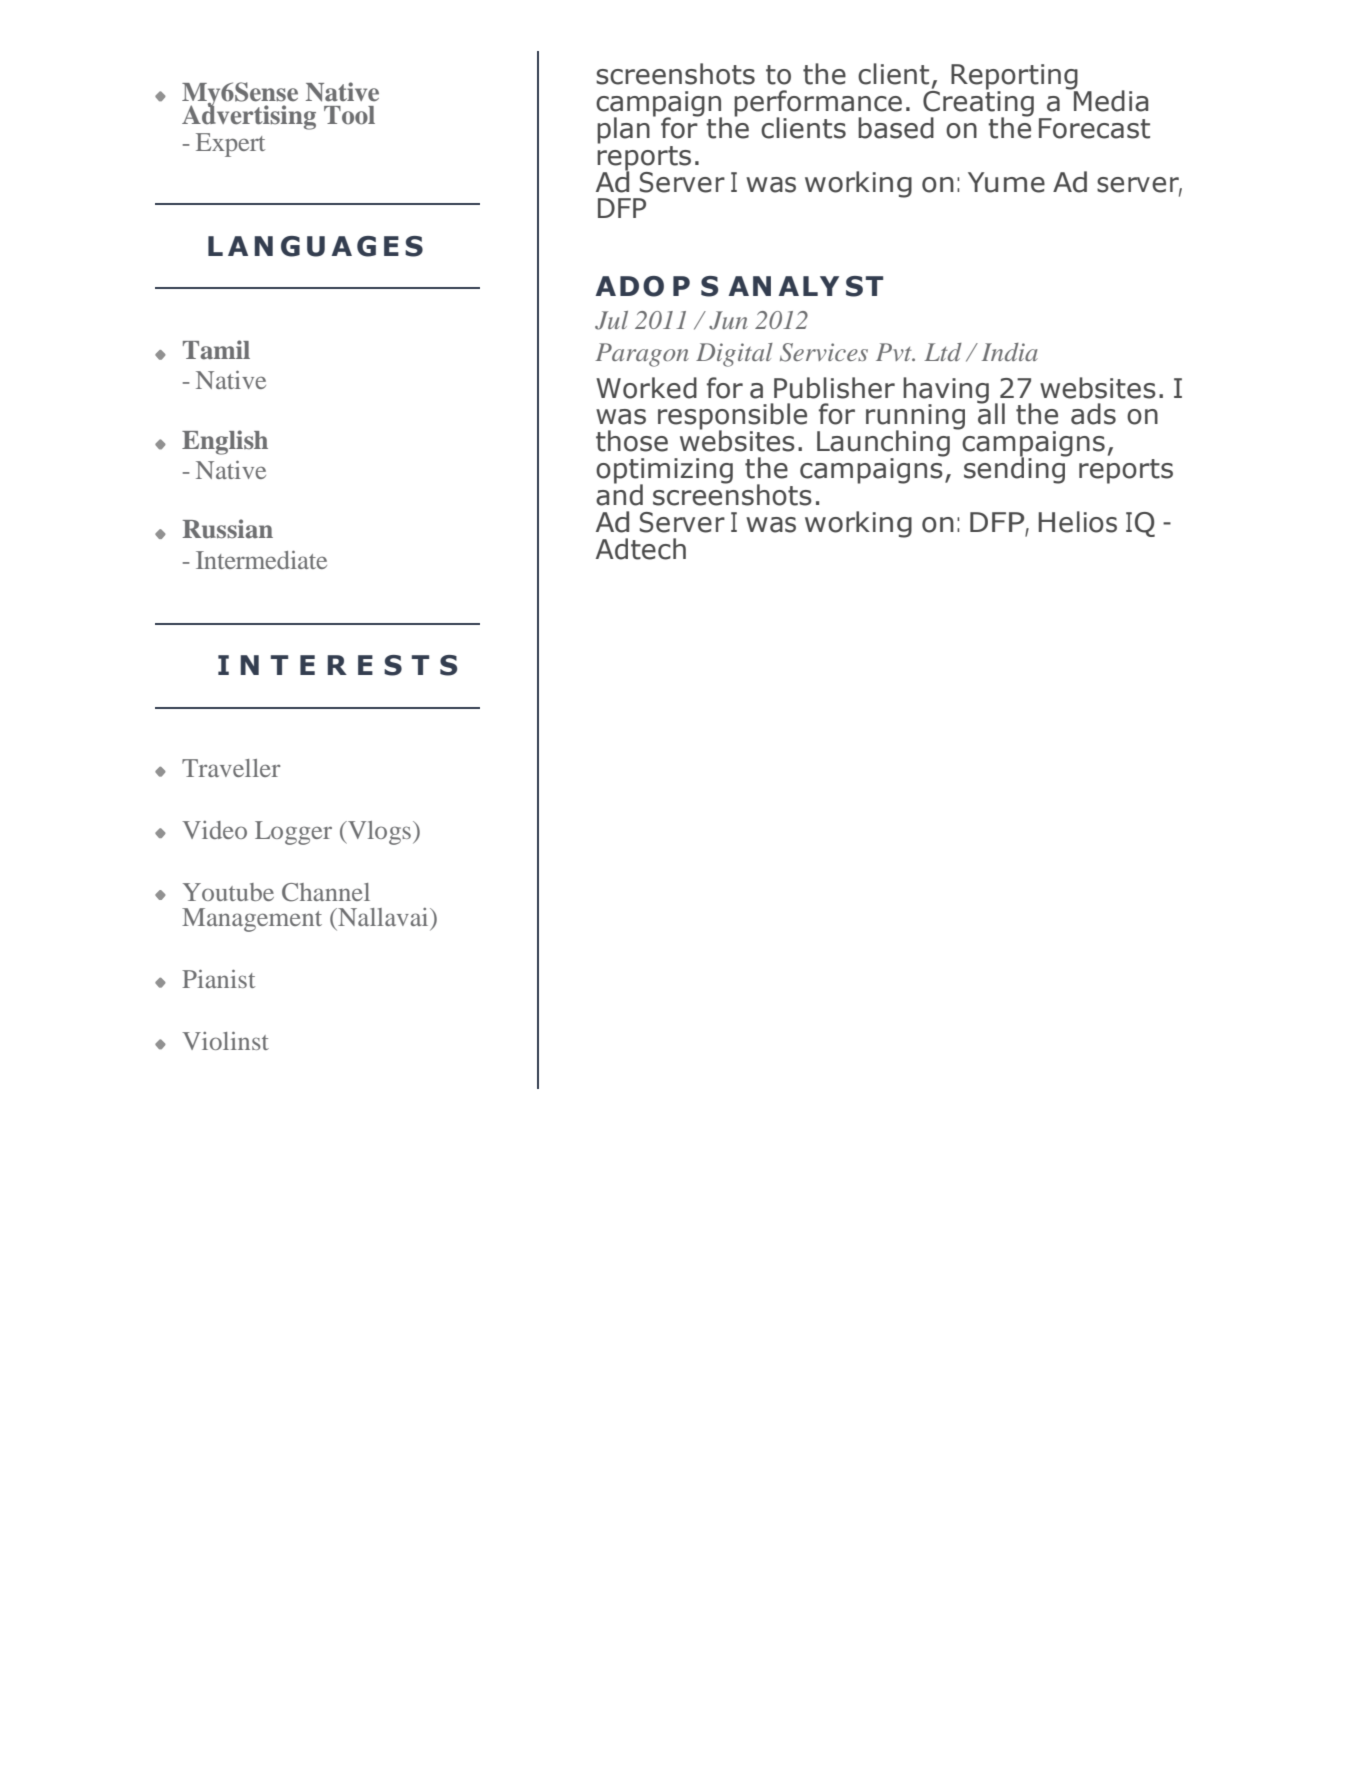 The height and width of the image is (1775, 1372). What do you see at coordinates (619, 494) in the image?
I see `and` at bounding box center [619, 494].
